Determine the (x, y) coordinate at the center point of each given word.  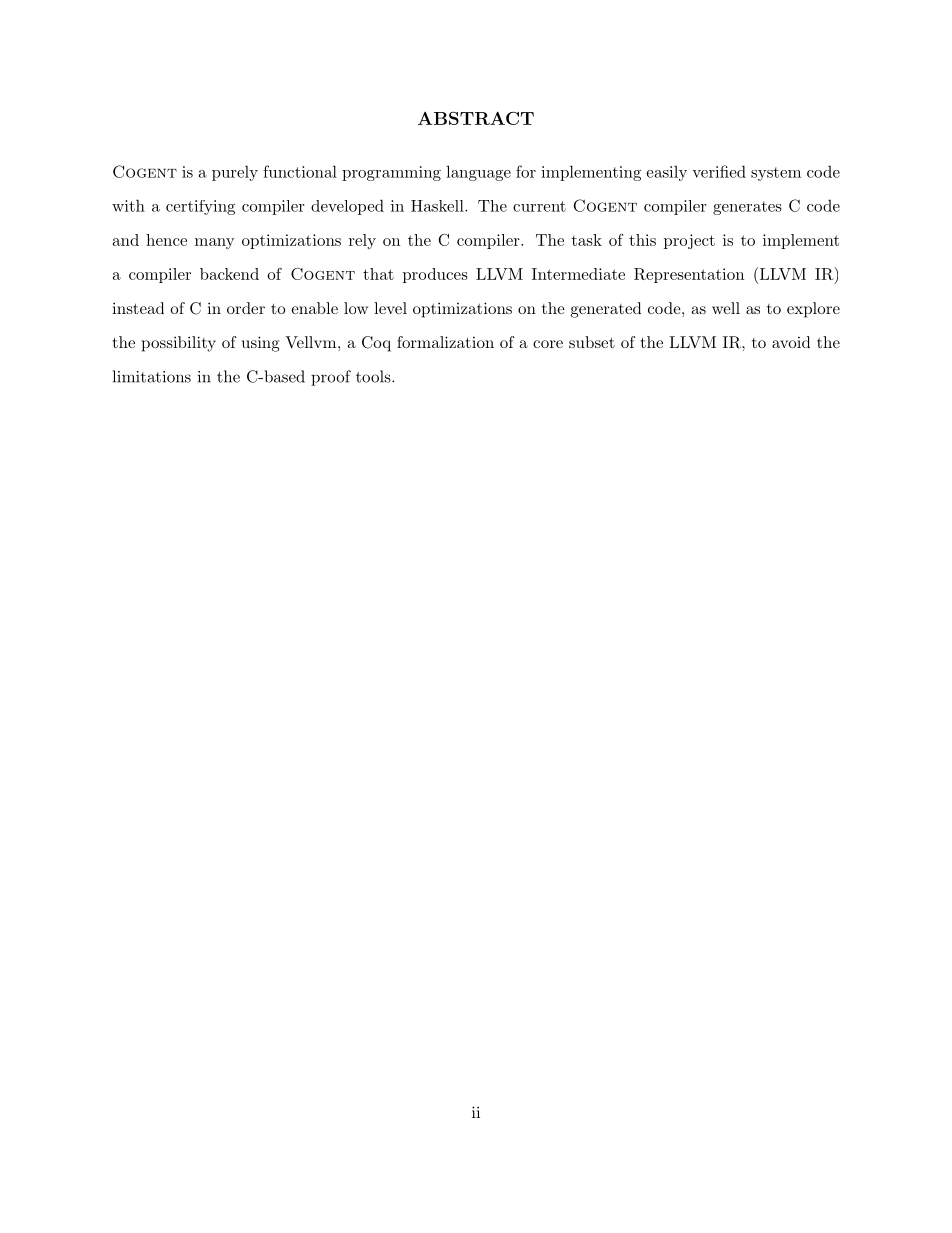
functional (300, 171)
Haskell (438, 206)
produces (435, 275)
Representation (689, 275)
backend (229, 274)
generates (747, 208)
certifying (200, 207)
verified (719, 171)
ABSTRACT (476, 118)
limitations (152, 376)
